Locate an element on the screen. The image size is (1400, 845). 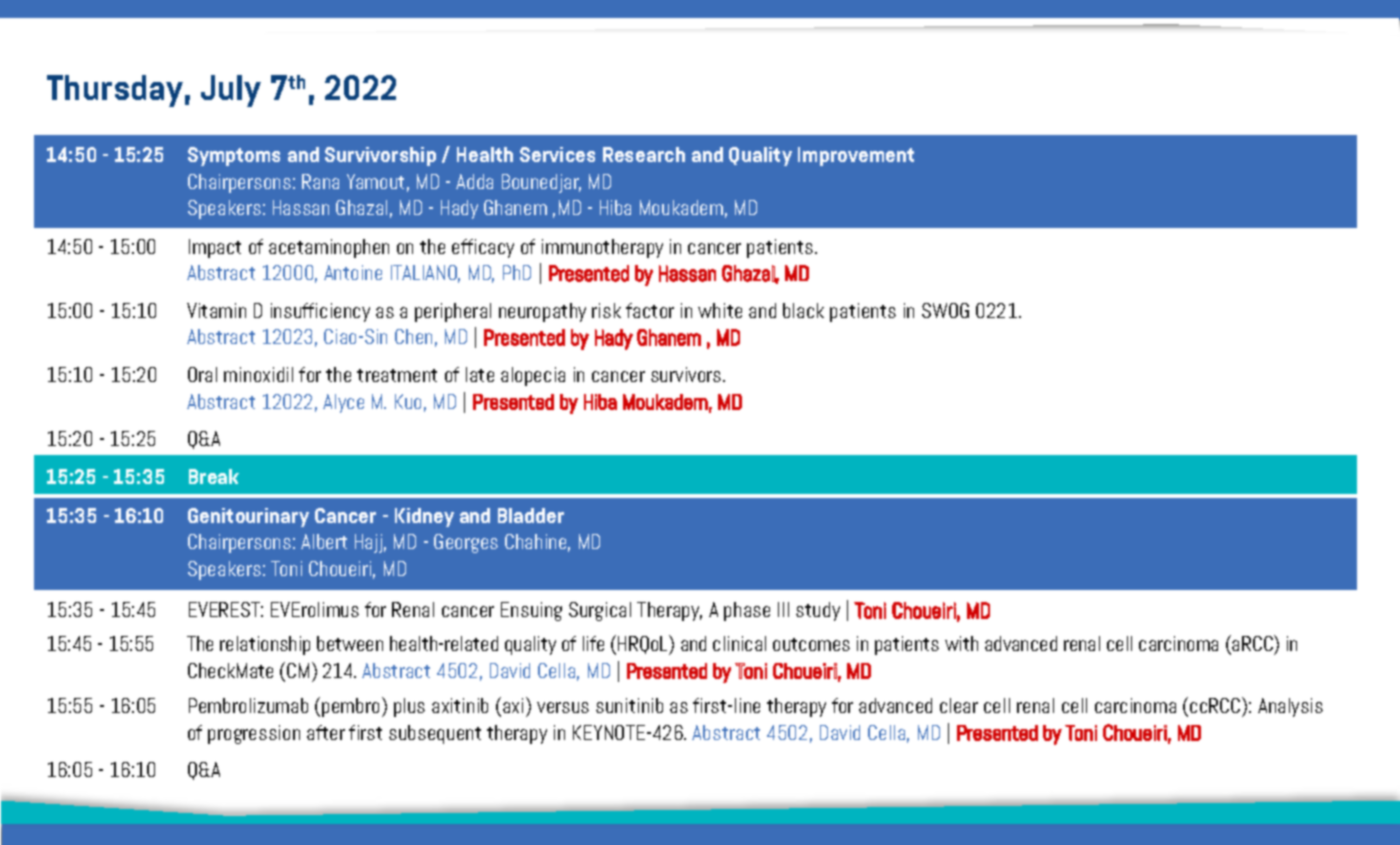
with is located at coordinates (961, 643).
